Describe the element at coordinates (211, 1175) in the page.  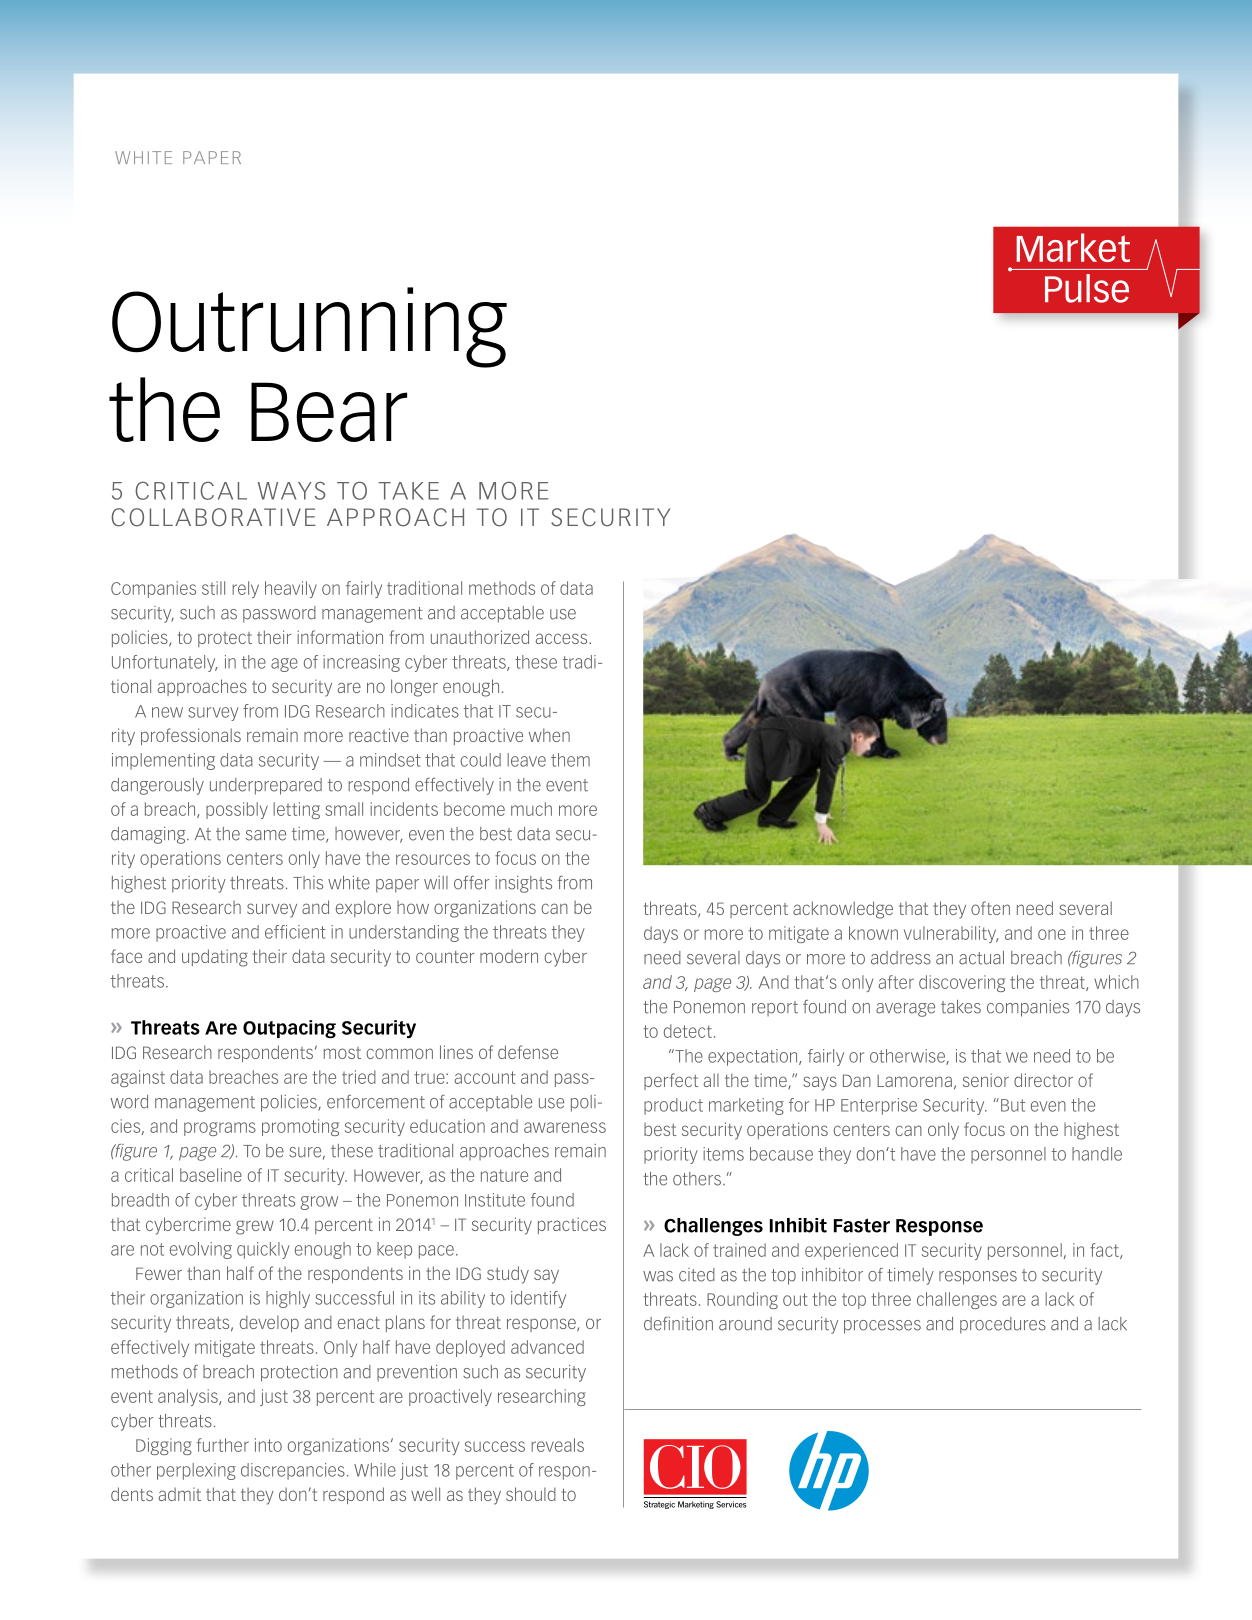
I see `baseline` at that location.
